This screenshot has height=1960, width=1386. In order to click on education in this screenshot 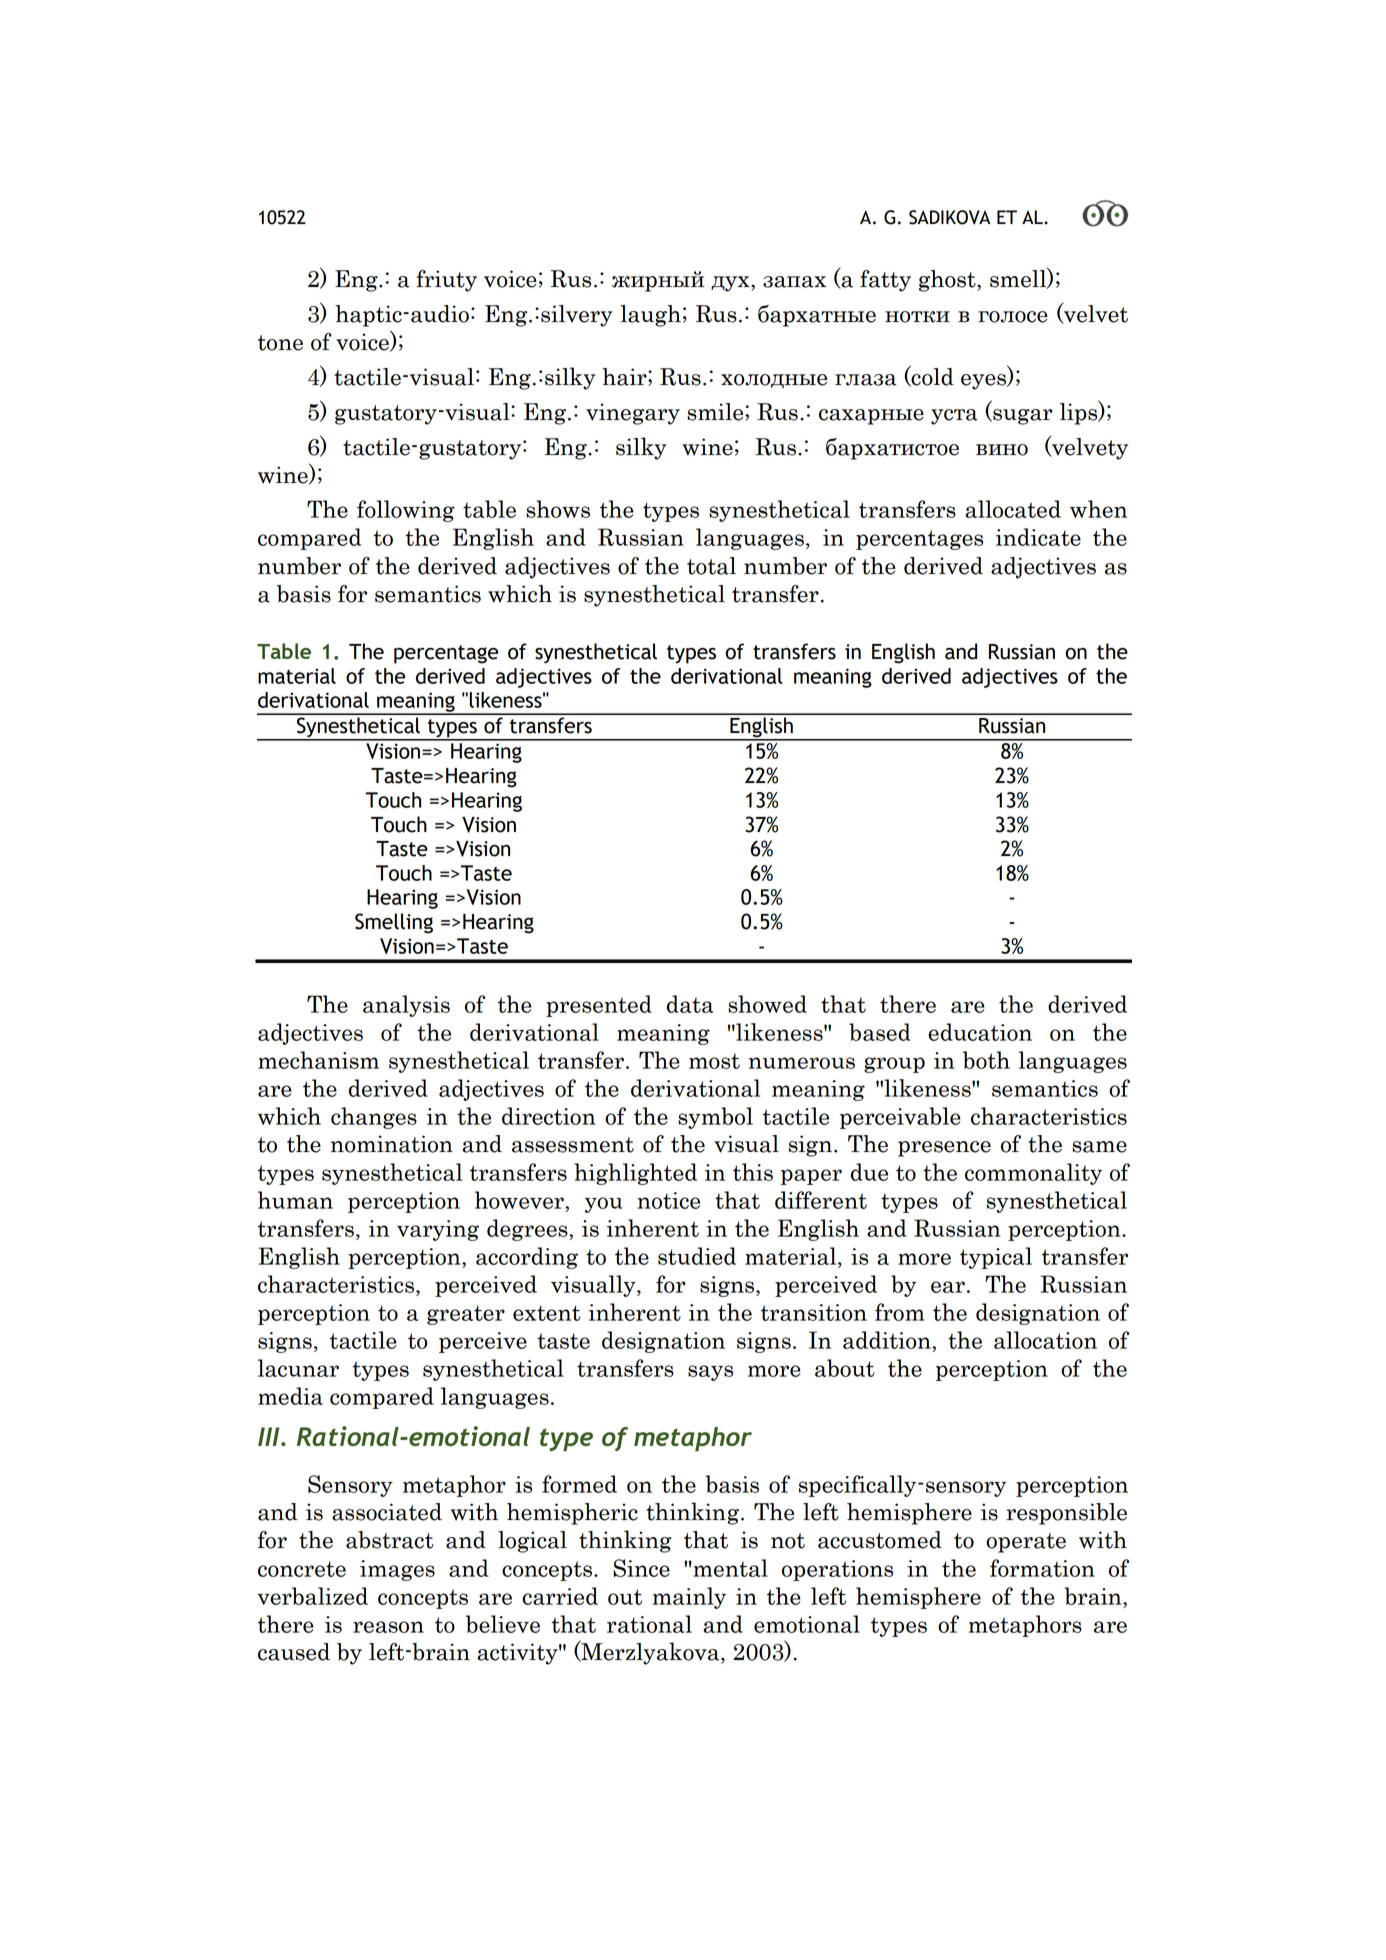, I will do `click(980, 1032)`.
